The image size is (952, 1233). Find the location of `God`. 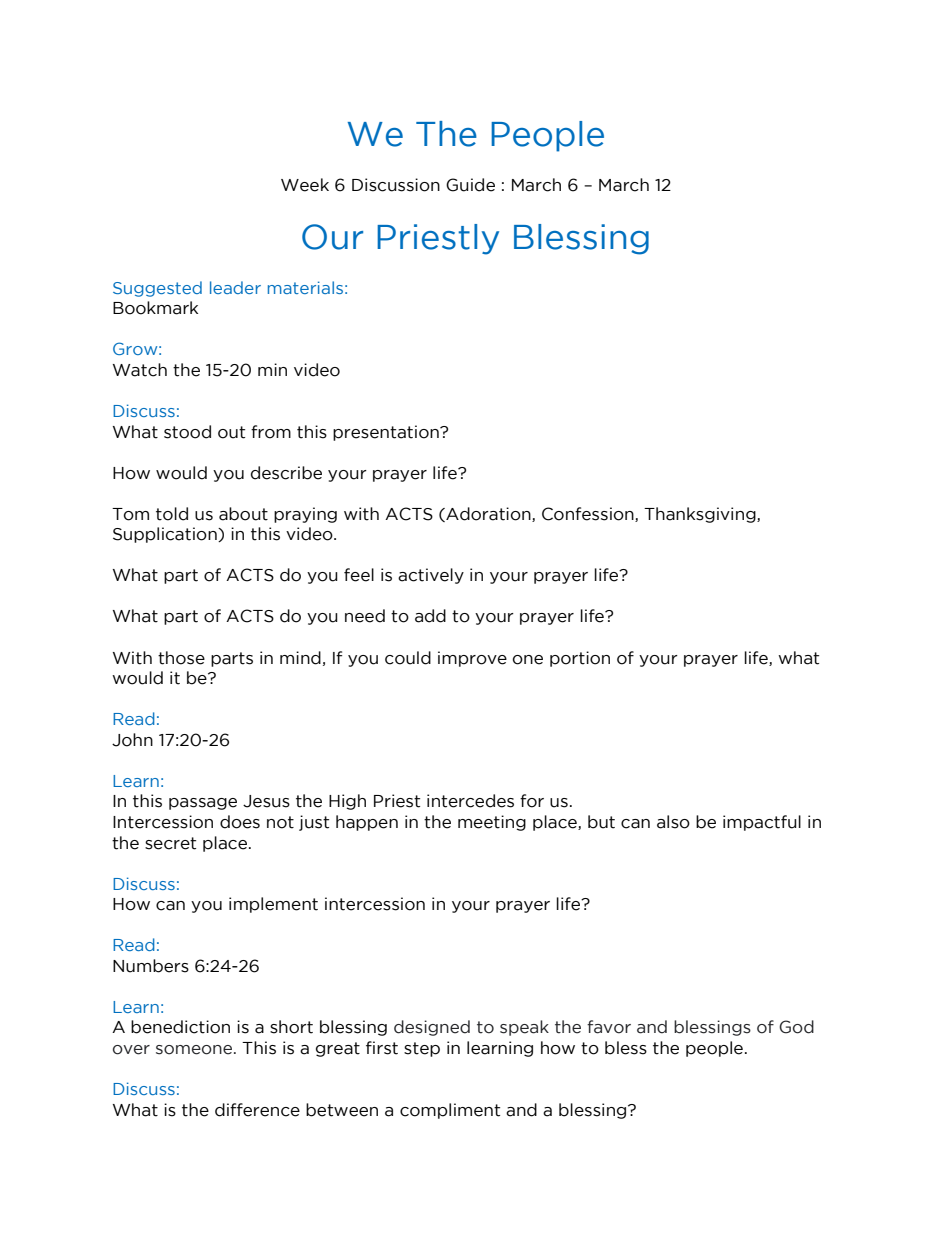

God is located at coordinates (796, 1027).
